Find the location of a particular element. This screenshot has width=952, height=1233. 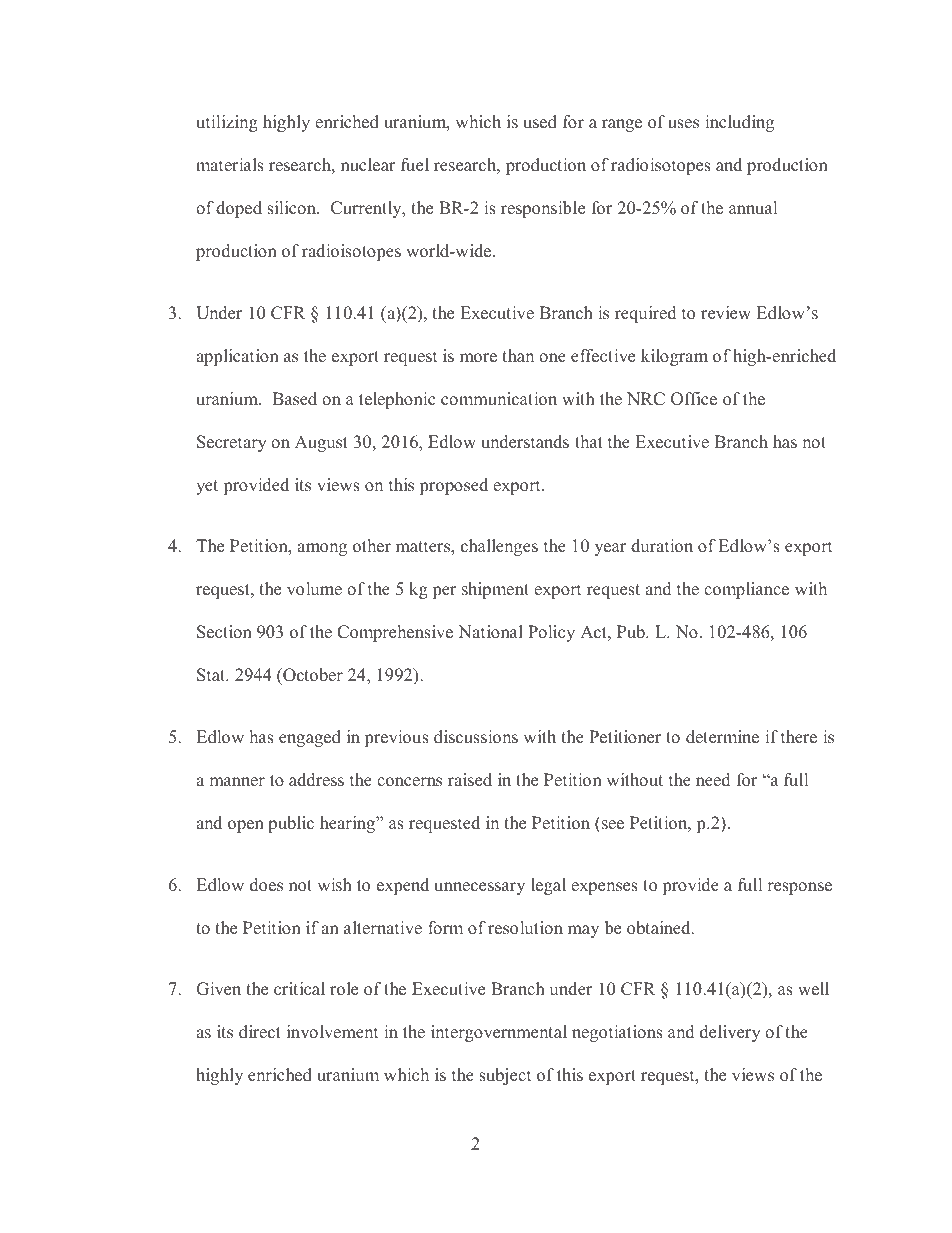

volume is located at coordinates (314, 589).
